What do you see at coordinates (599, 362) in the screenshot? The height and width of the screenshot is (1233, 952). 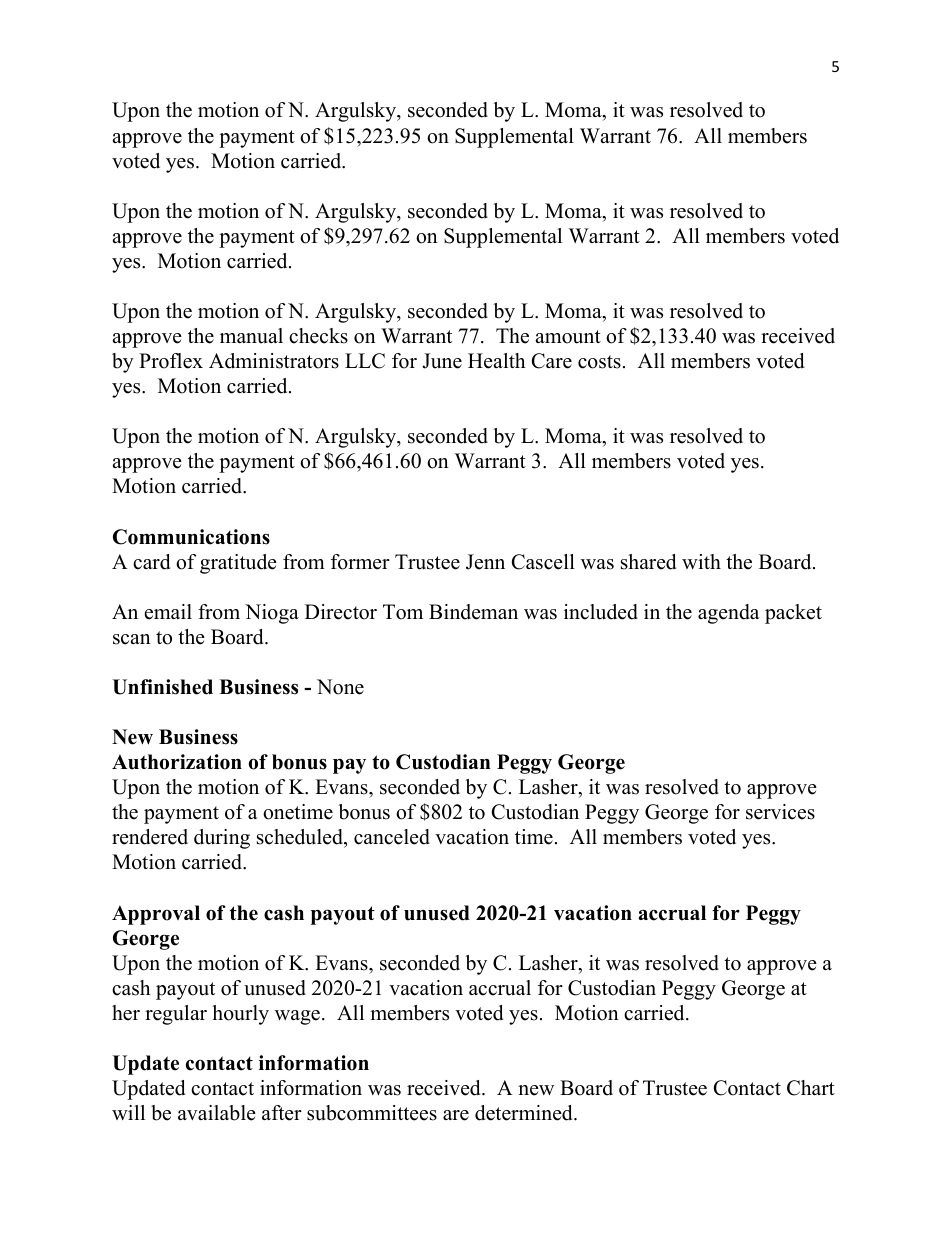 I see `costs` at bounding box center [599, 362].
